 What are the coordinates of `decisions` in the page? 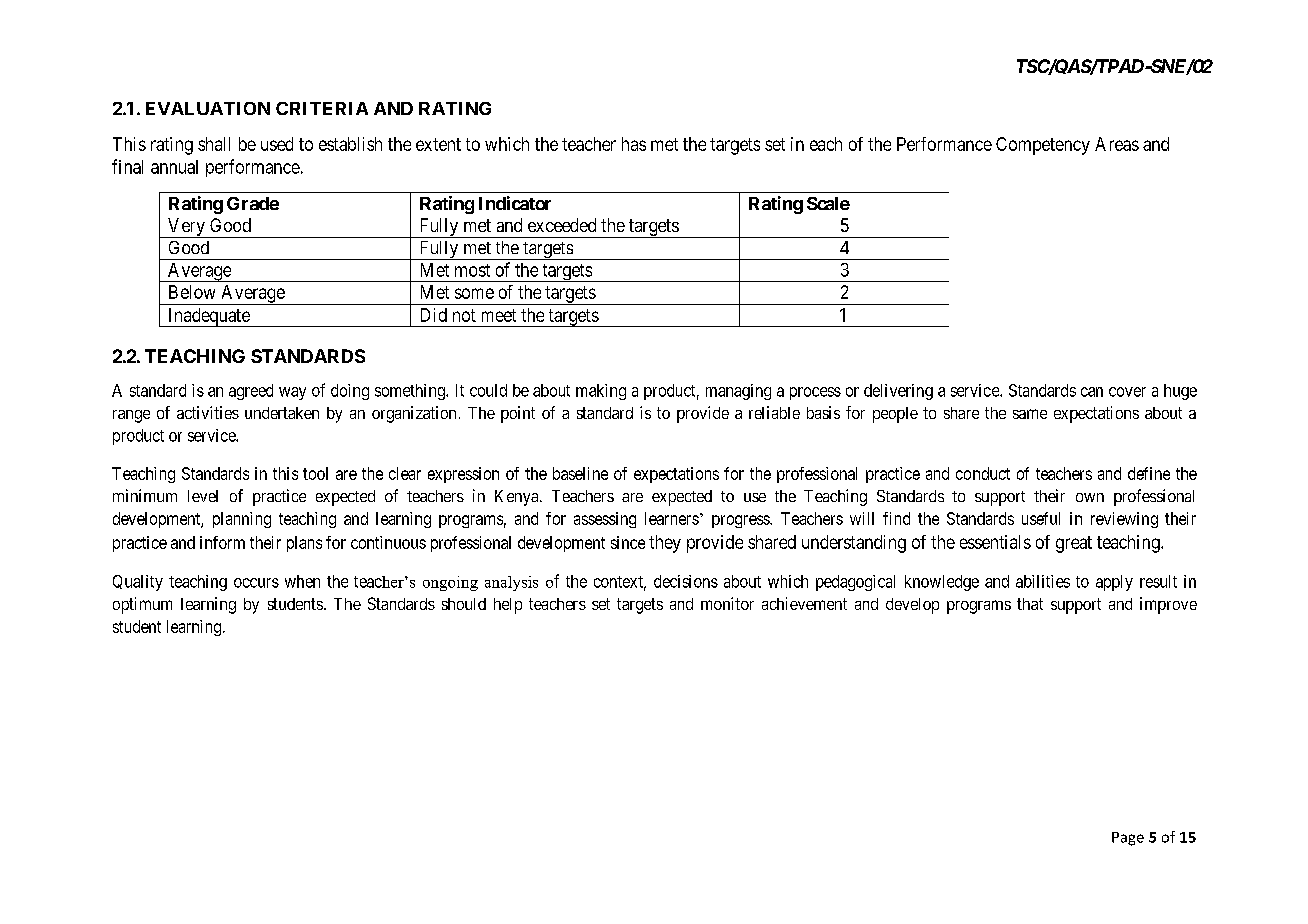 It's located at (686, 581).
